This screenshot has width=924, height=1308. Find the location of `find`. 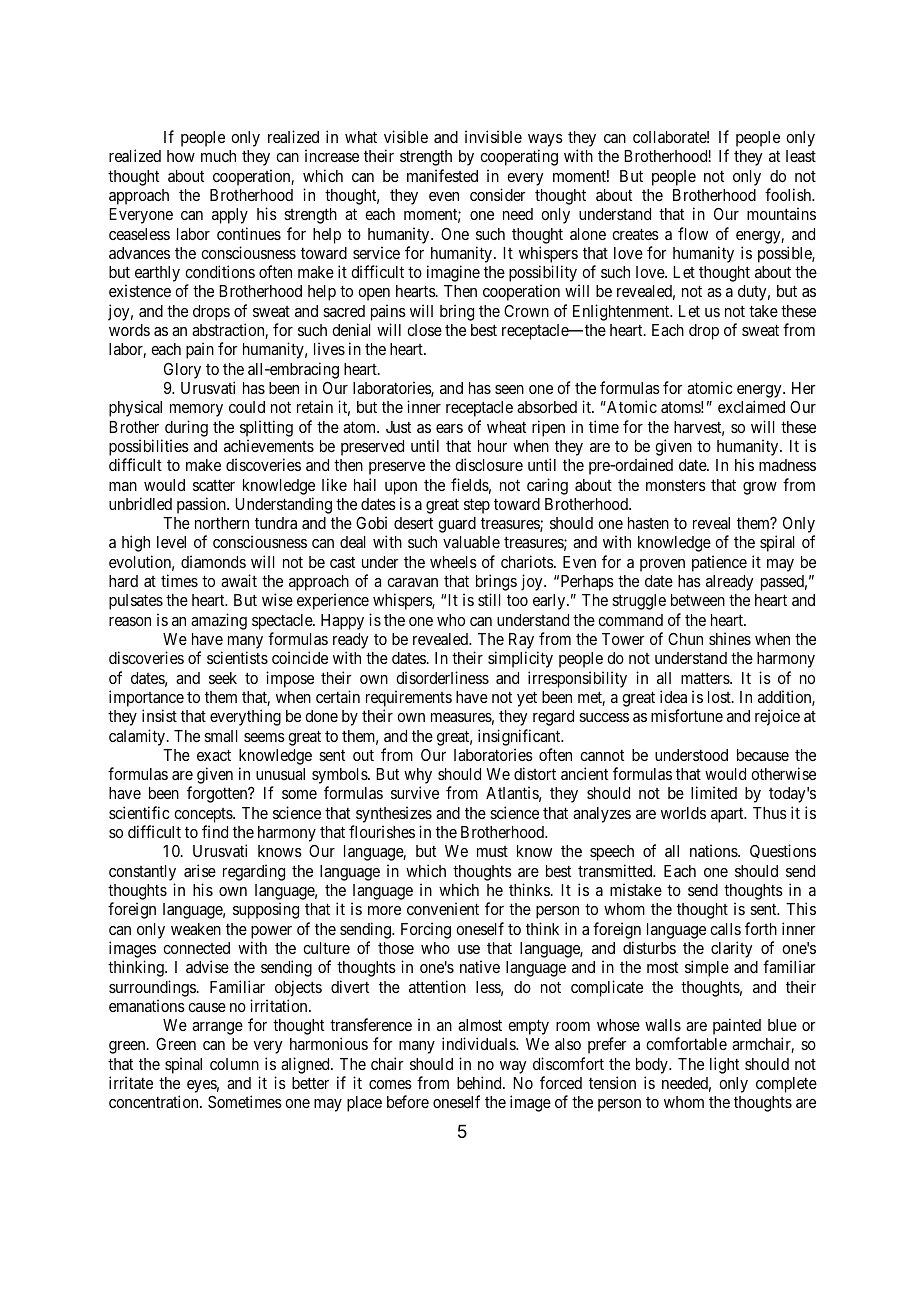

find is located at coordinates (215, 831).
